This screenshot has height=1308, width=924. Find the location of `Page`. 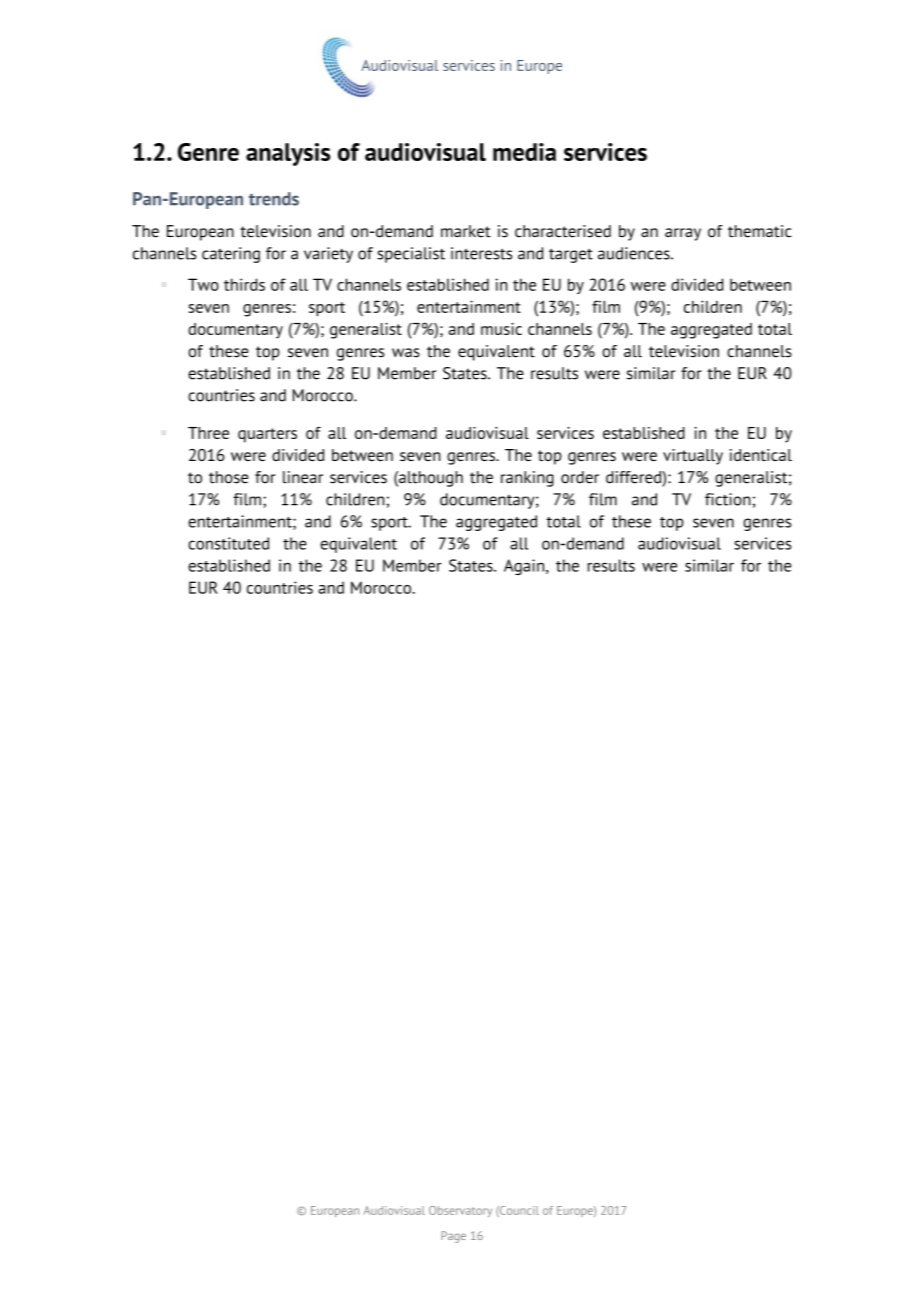

Page is located at coordinates (453, 1237).
